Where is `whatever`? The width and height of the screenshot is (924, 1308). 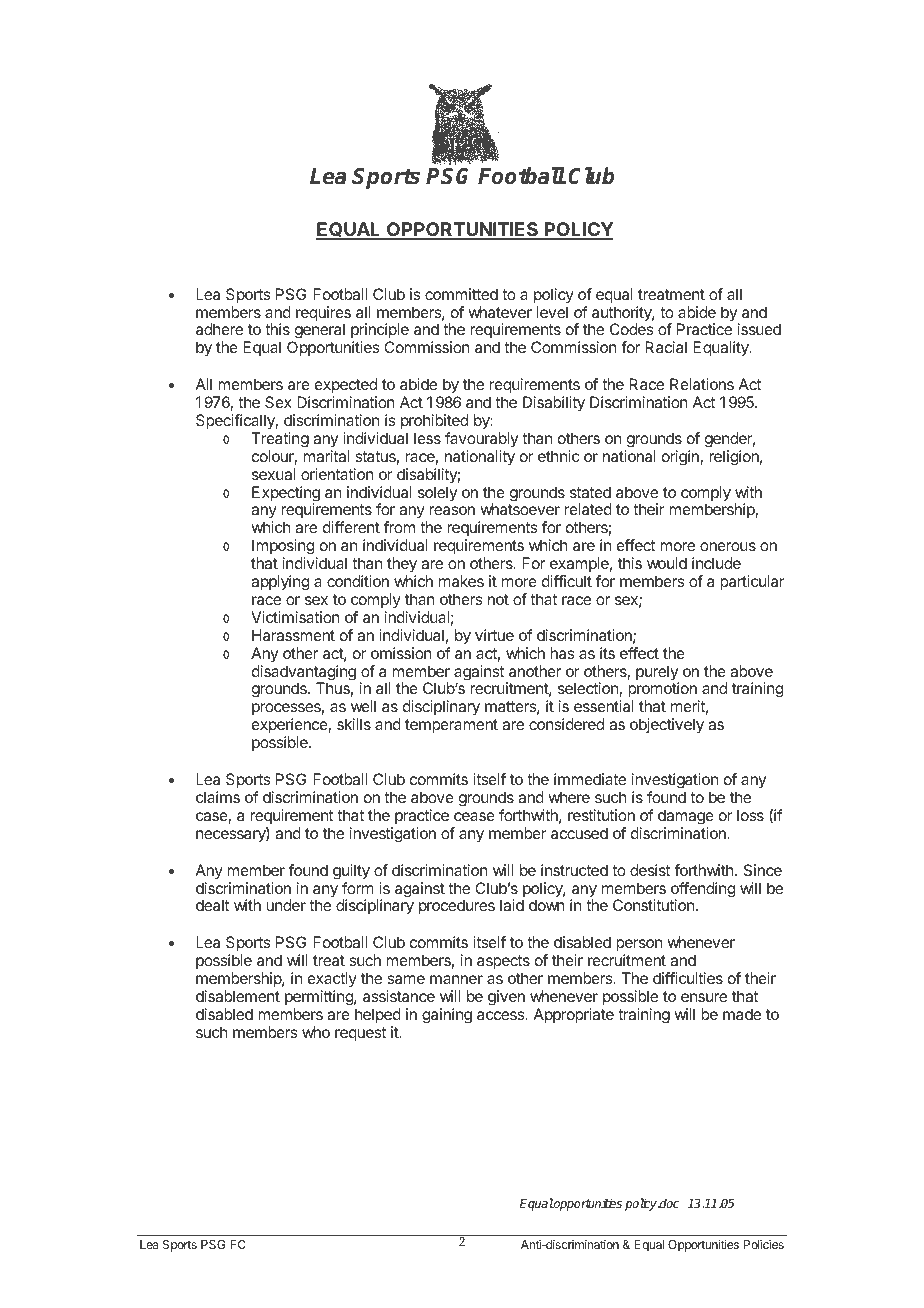
whatever is located at coordinates (500, 312).
